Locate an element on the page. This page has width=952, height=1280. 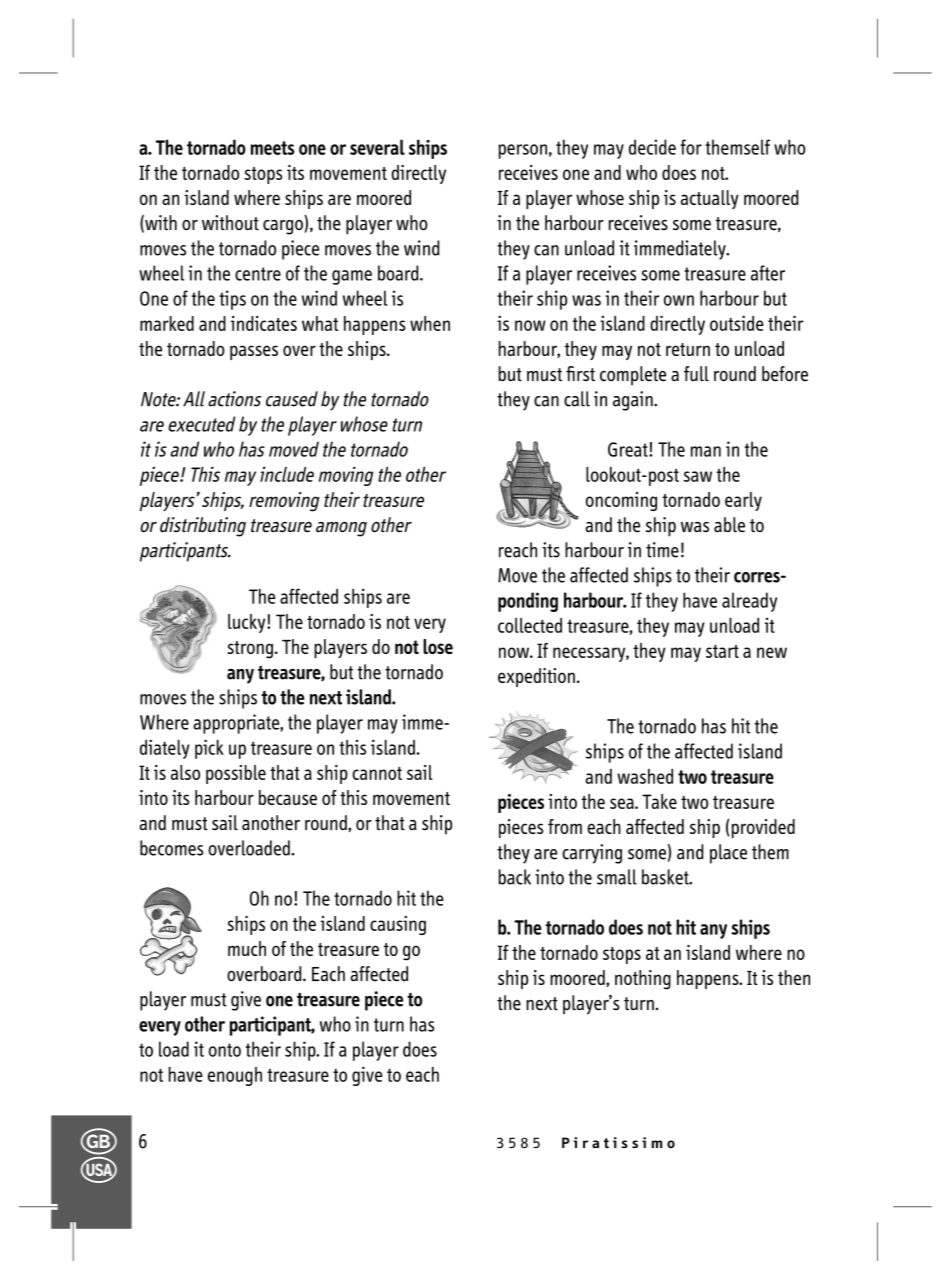
meets is located at coordinates (272, 148).
